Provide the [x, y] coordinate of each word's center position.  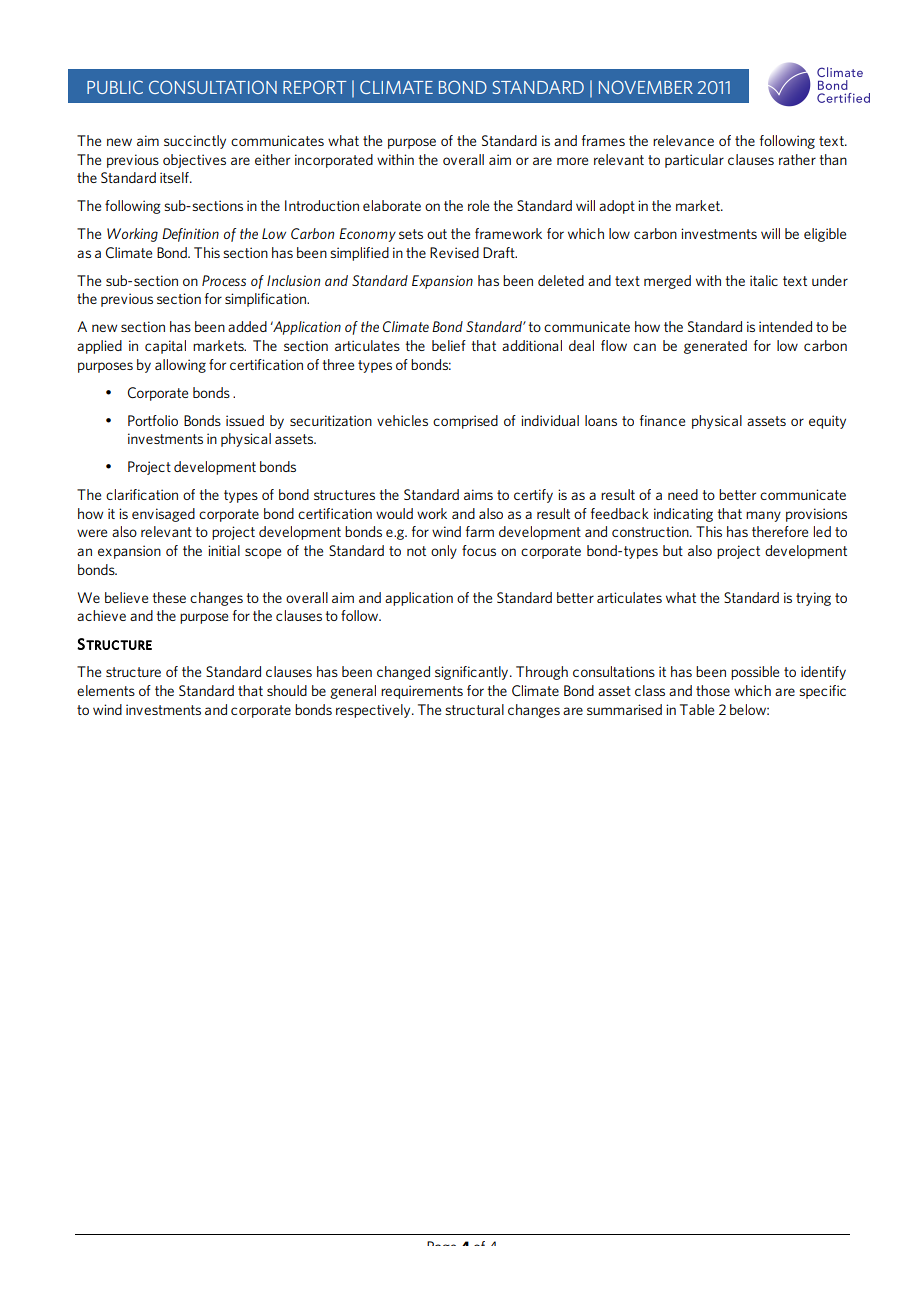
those [713, 690]
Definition [190, 235]
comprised [465, 422]
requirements [422, 692]
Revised [454, 252]
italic [764, 280]
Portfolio [153, 420]
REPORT [315, 87]
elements [106, 690]
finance [662, 420]
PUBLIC [115, 87]
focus [479, 550]
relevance [683, 140]
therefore [780, 531]
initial [224, 550]
